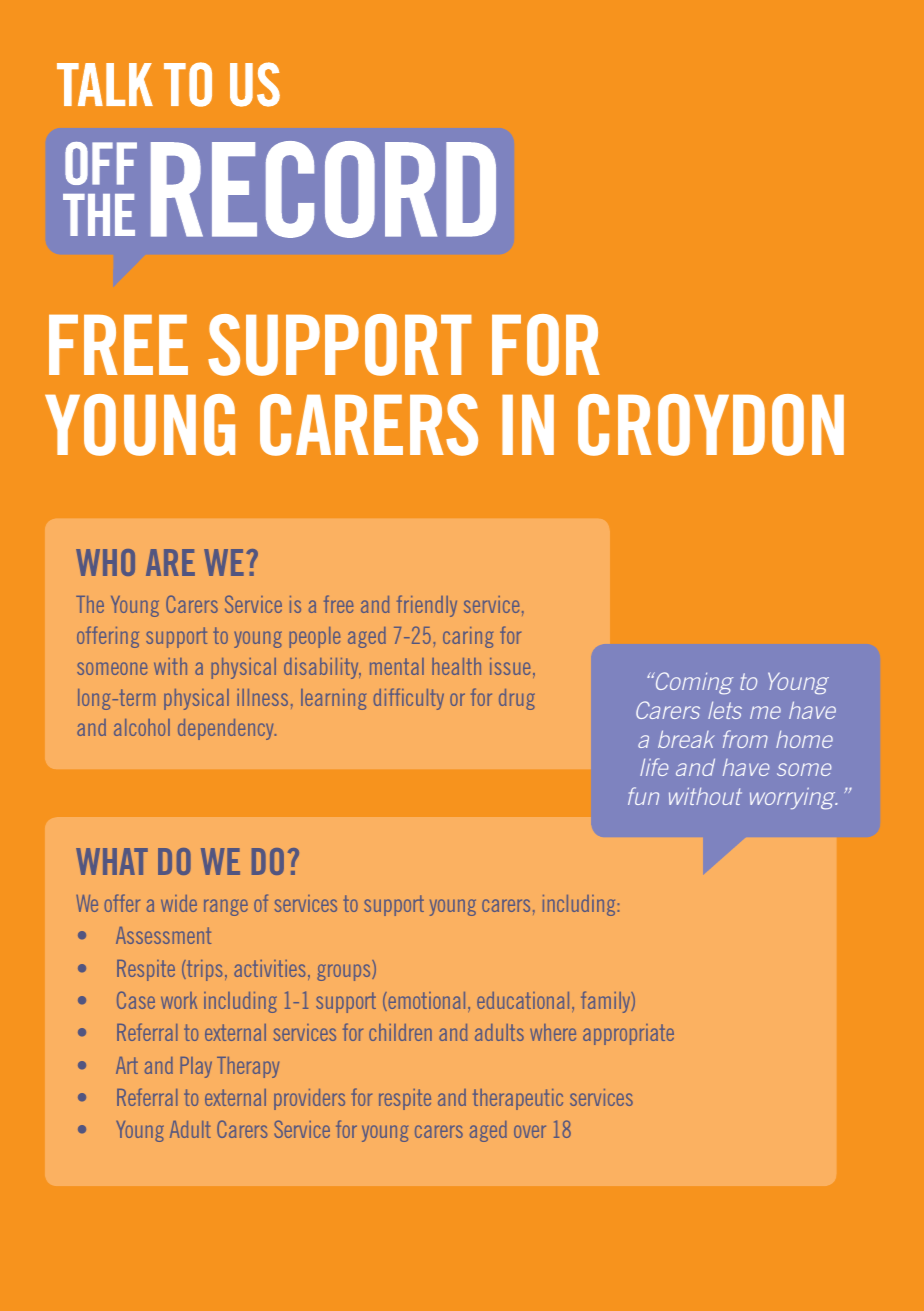 The width and height of the screenshot is (924, 1311). I want to click on WHO, so click(105, 562).
